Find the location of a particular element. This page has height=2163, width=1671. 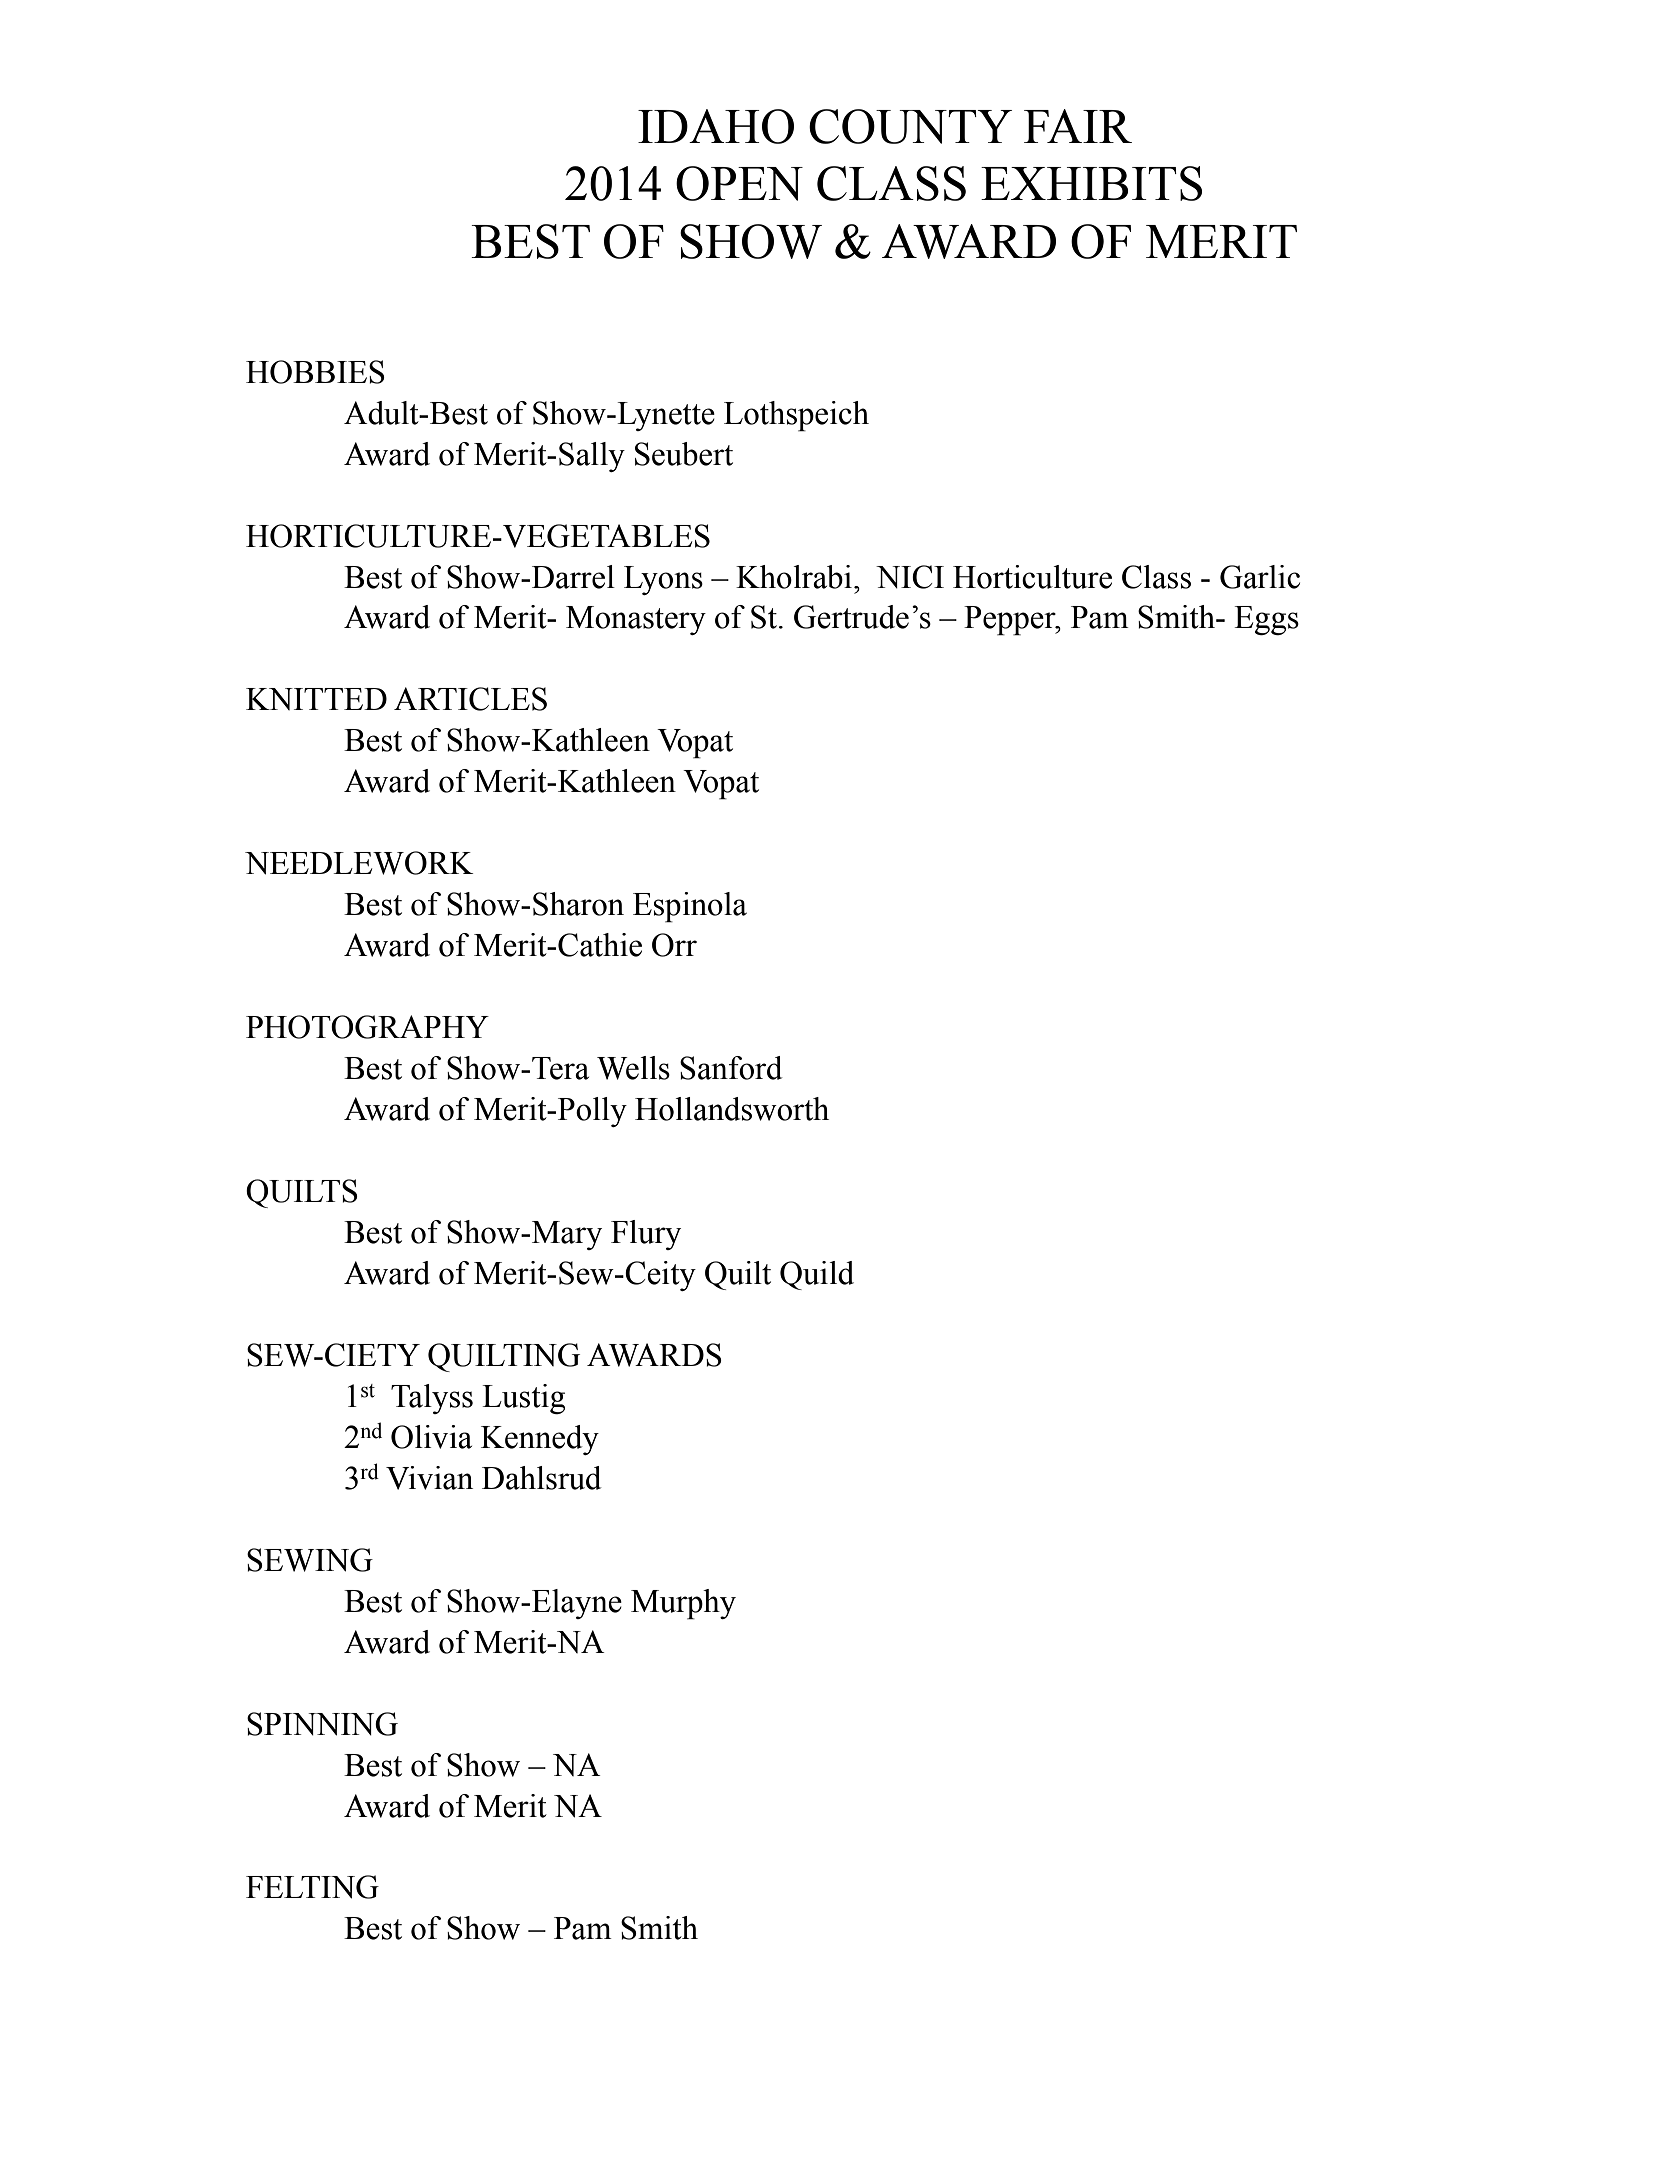

Murphy is located at coordinates (683, 1604).
